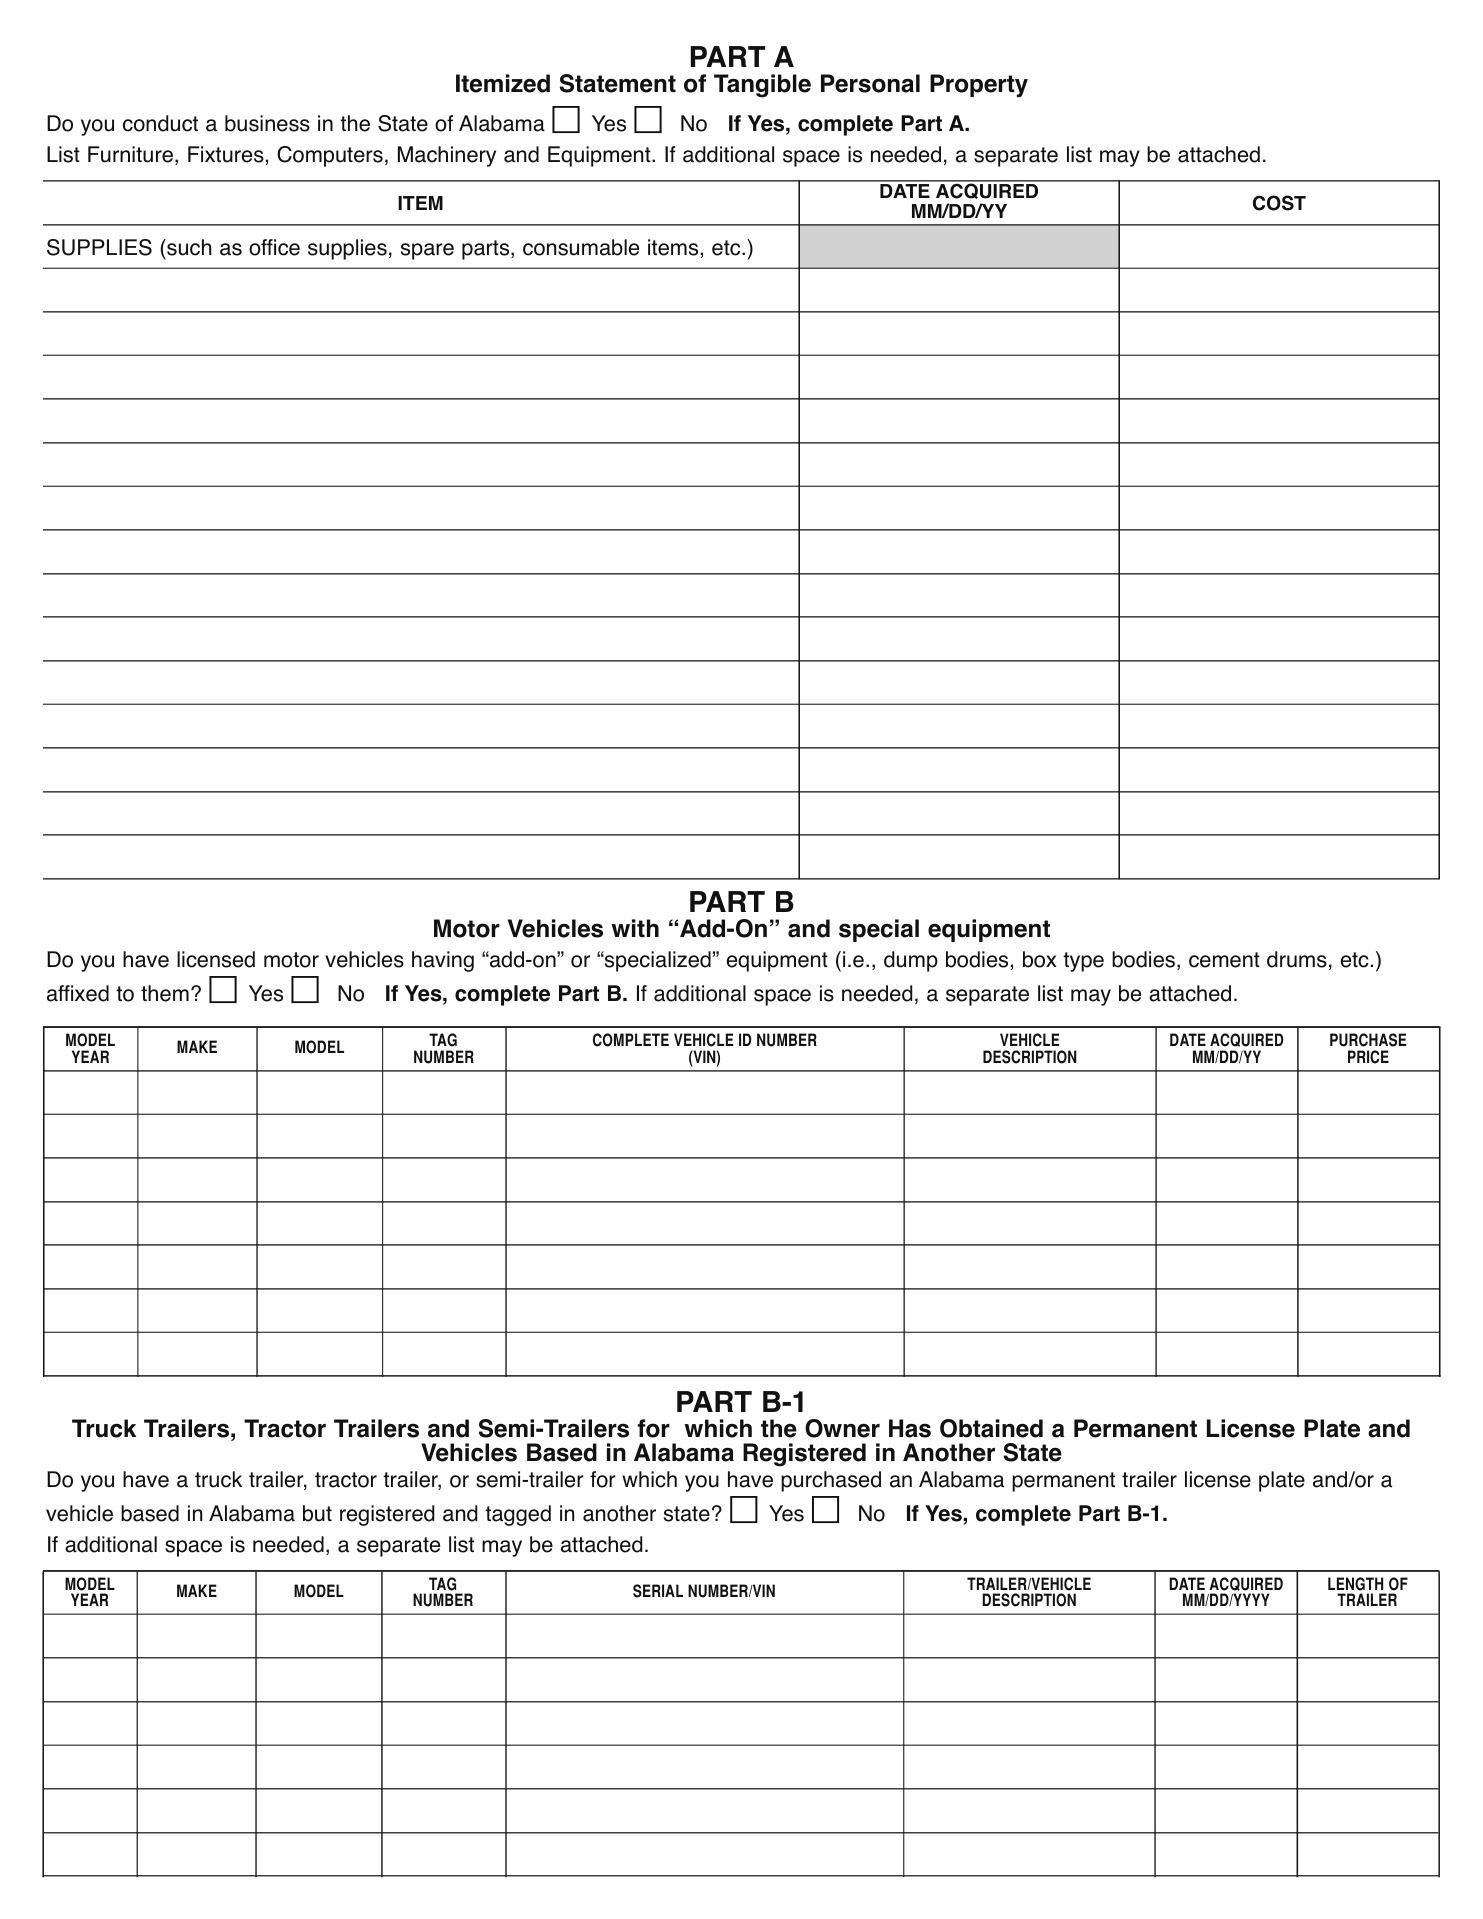 The image size is (1483, 1919). I want to click on cement, so click(1224, 960).
